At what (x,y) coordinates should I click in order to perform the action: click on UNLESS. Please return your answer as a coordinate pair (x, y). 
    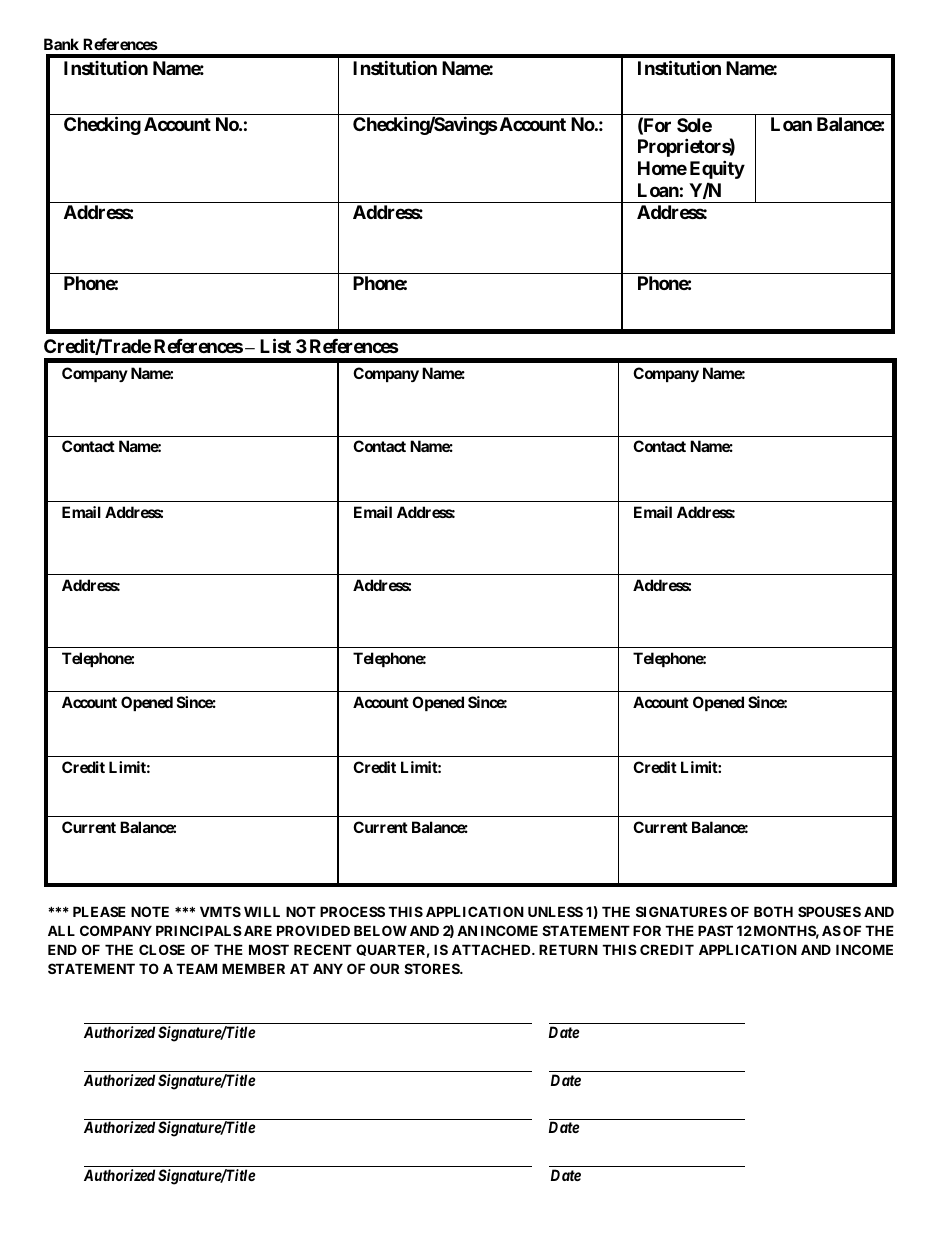
    Looking at the image, I should click on (555, 911).
